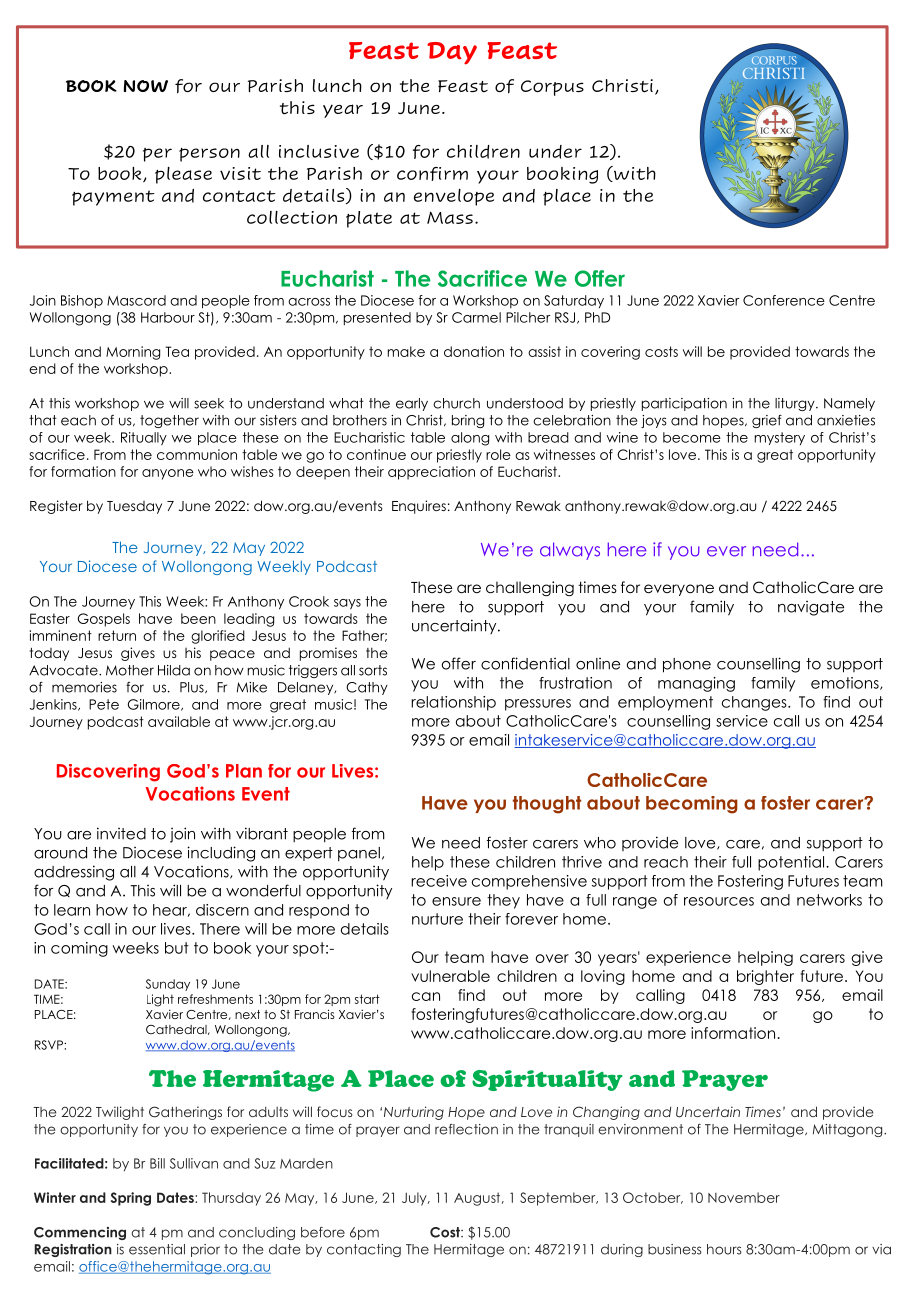 The image size is (924, 1308). I want to click on NOW, so click(146, 86).
